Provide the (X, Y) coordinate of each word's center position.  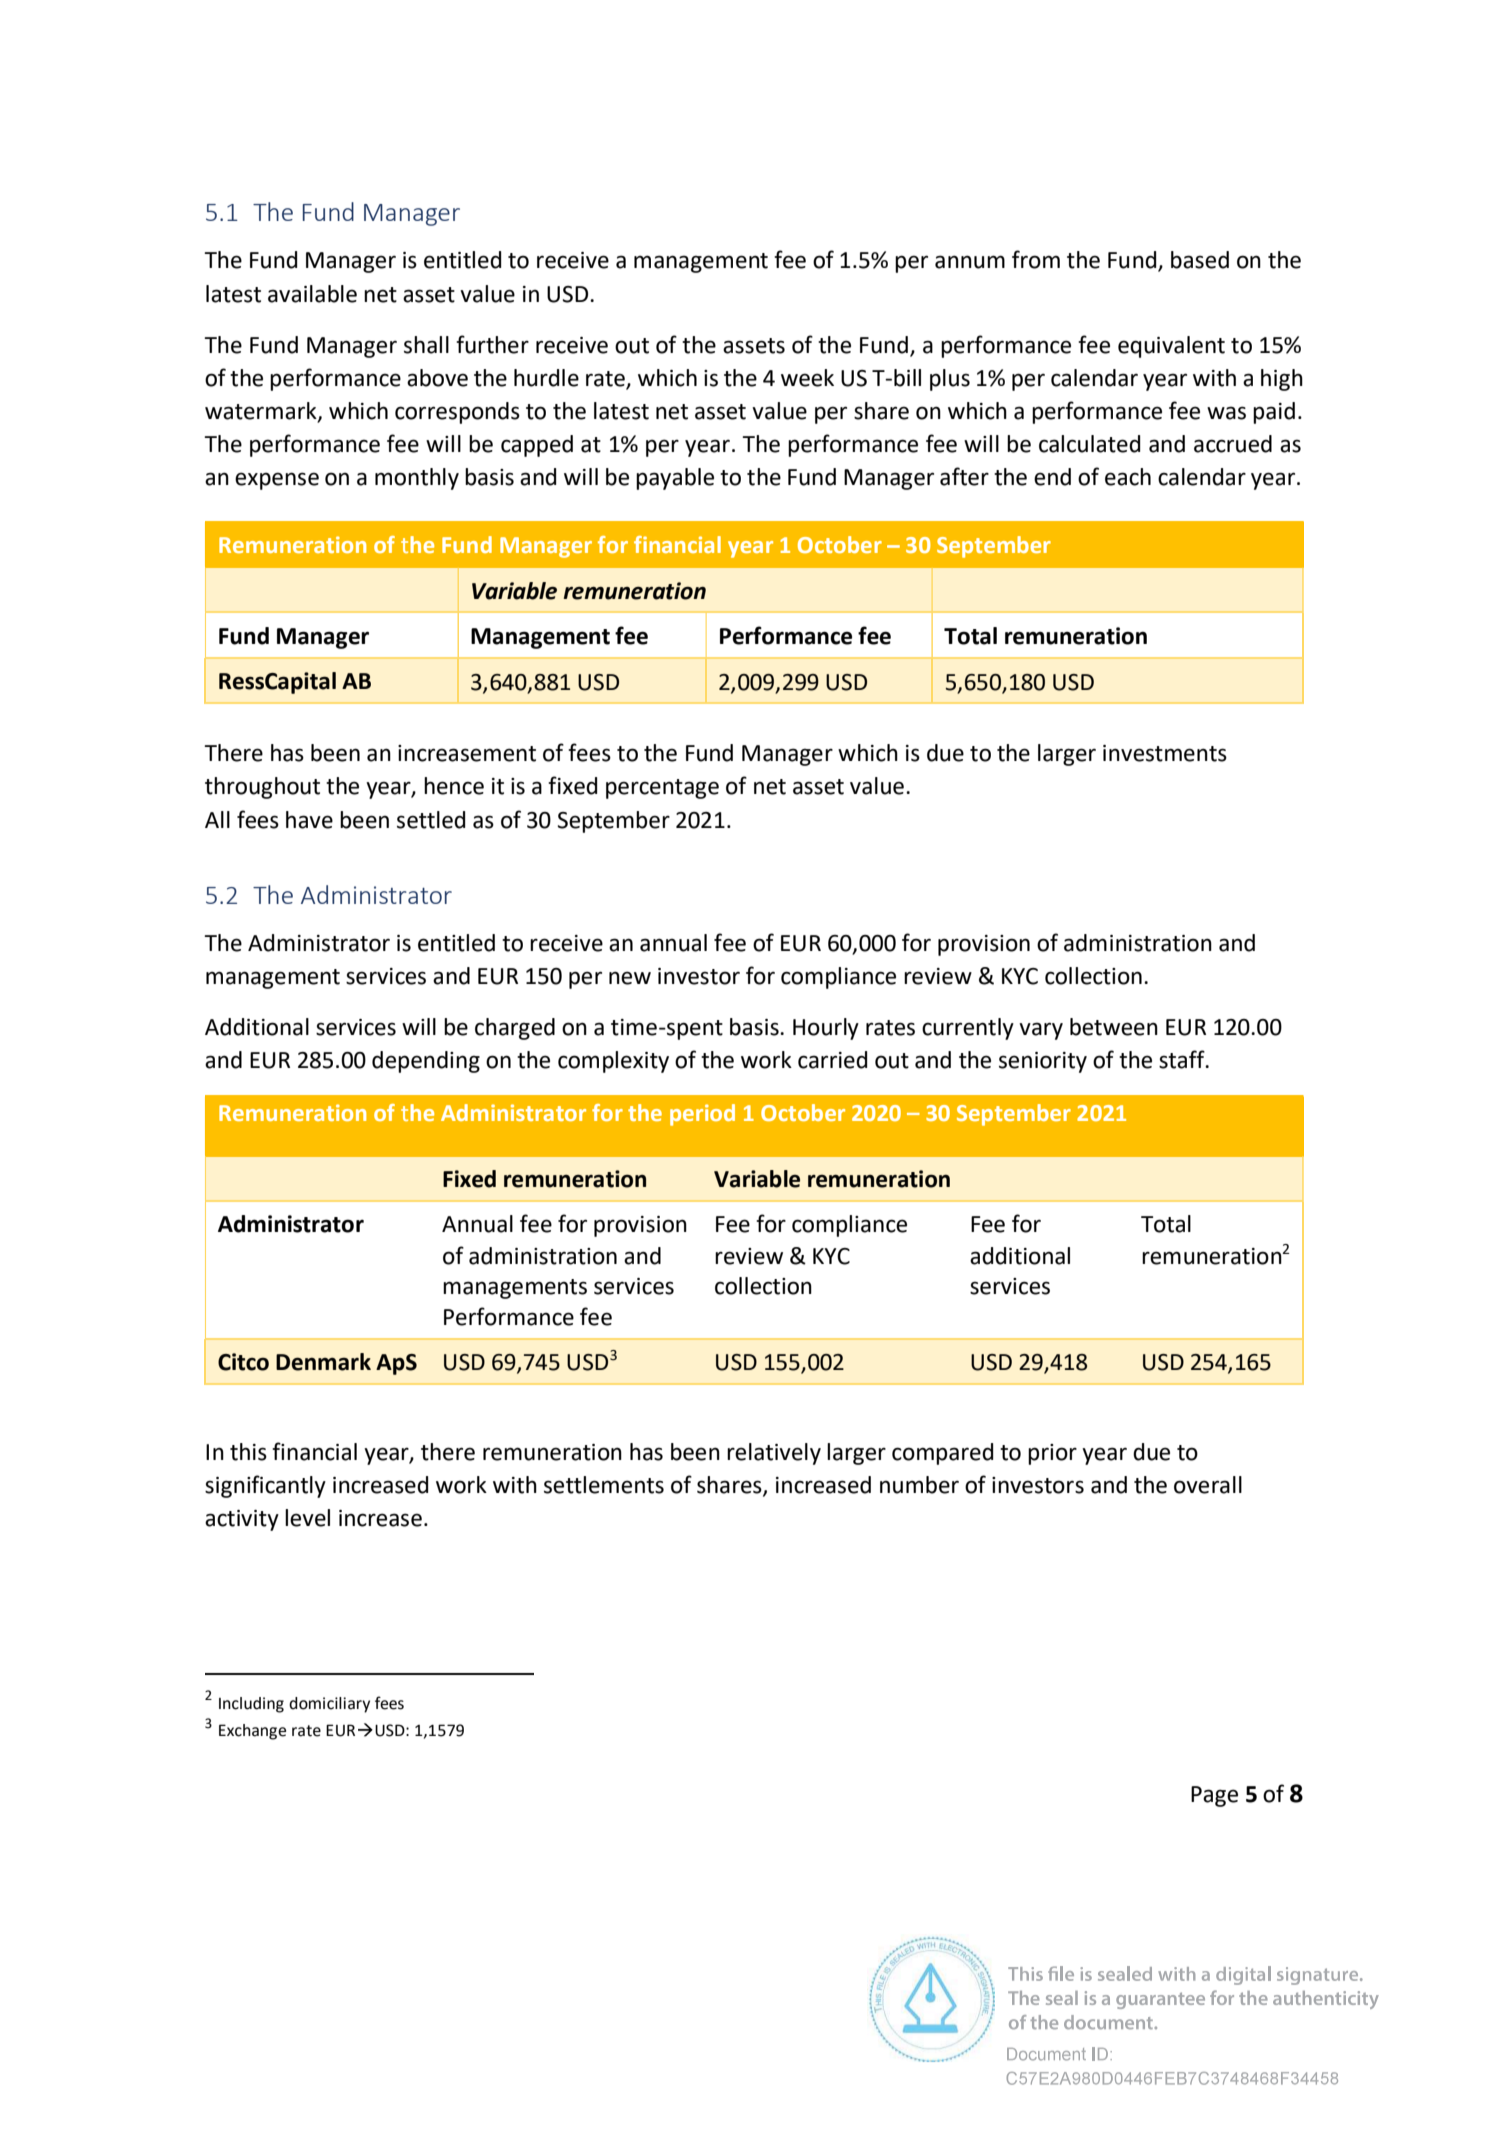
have (309, 820)
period (702, 1115)
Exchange (252, 1732)
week (807, 378)
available (312, 294)
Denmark (323, 1362)
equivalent (1171, 347)
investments (1165, 753)
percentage (662, 789)
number (919, 1485)
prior (1052, 1454)
